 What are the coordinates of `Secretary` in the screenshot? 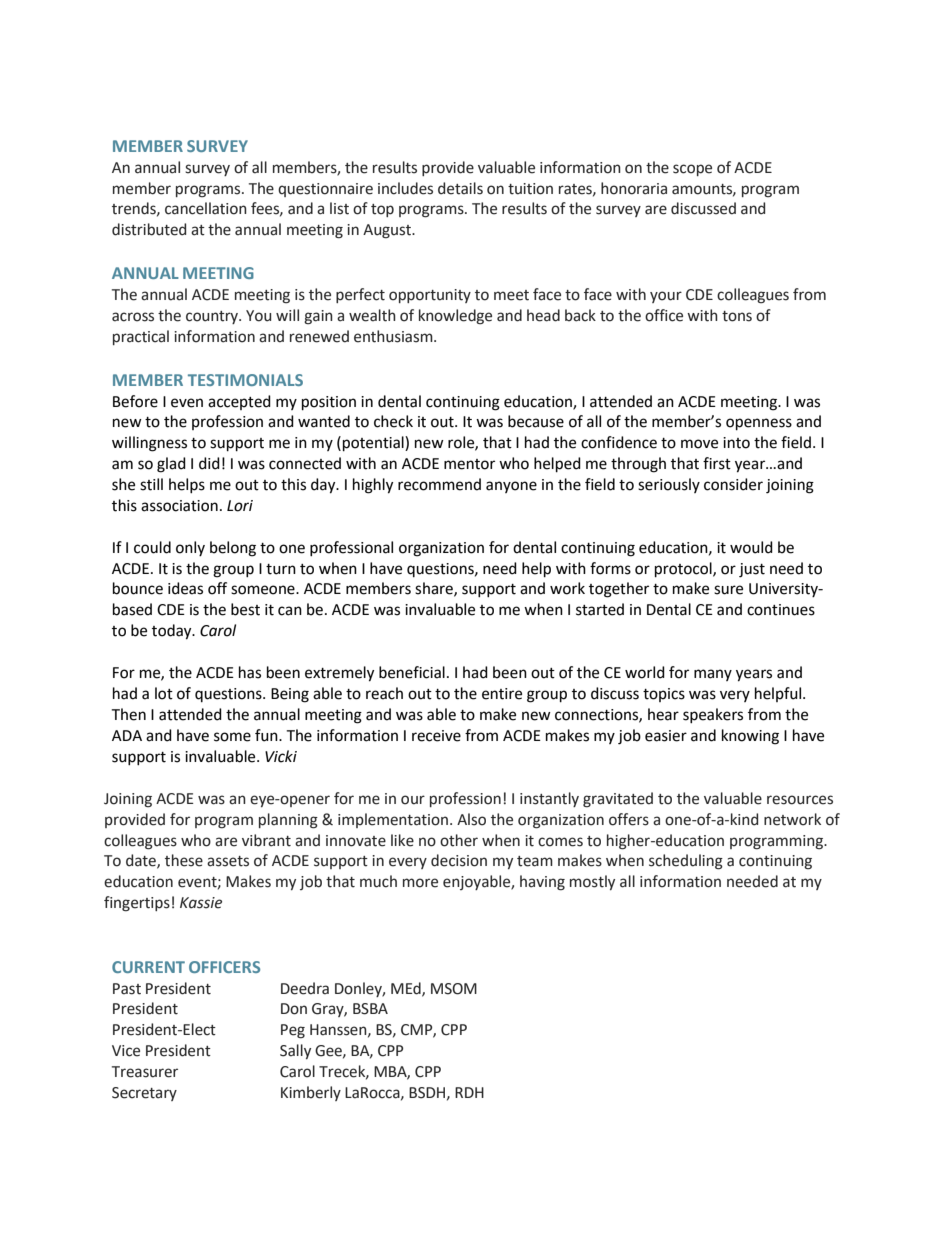 It's located at (144, 1094).
